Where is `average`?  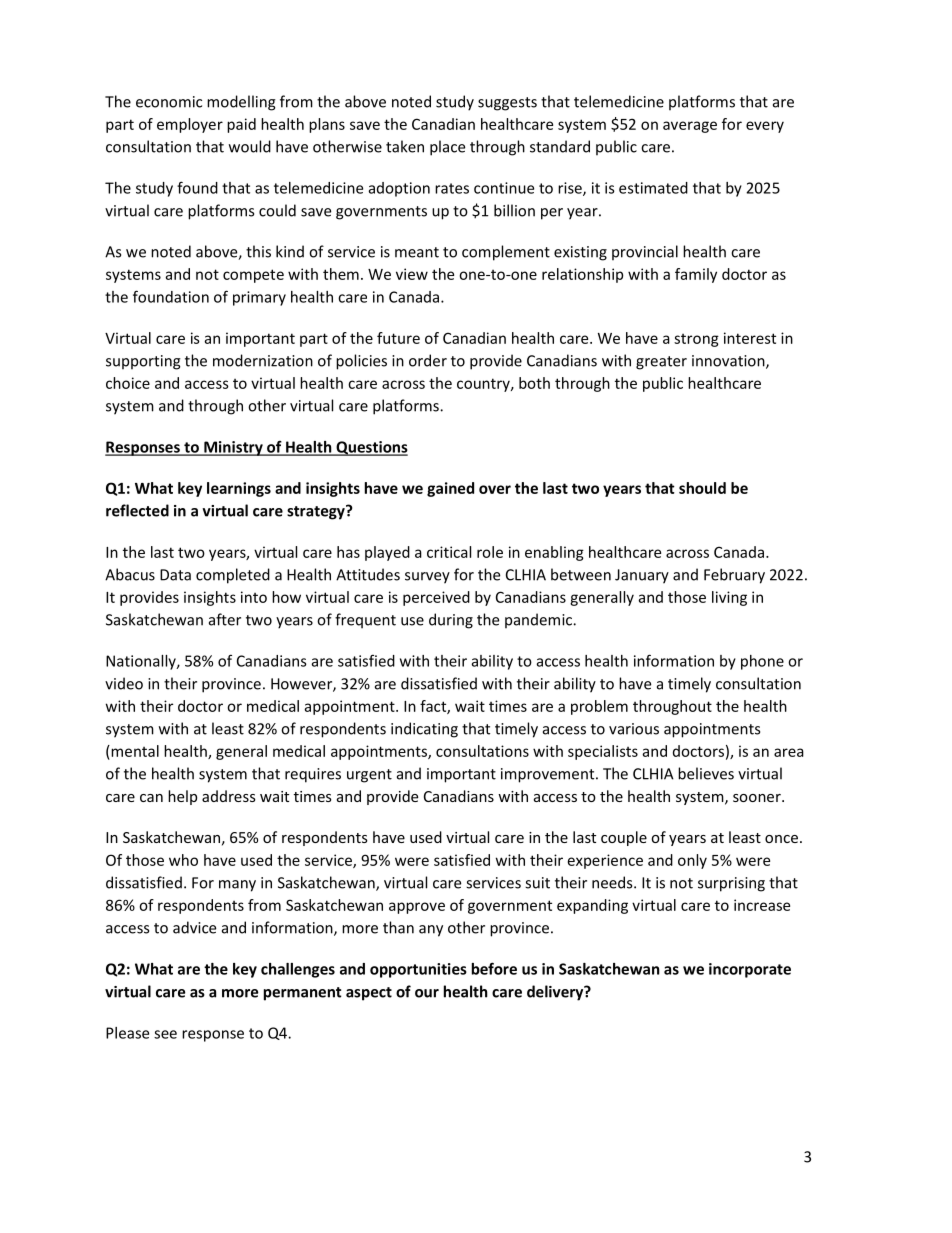 average is located at coordinates (690, 127).
